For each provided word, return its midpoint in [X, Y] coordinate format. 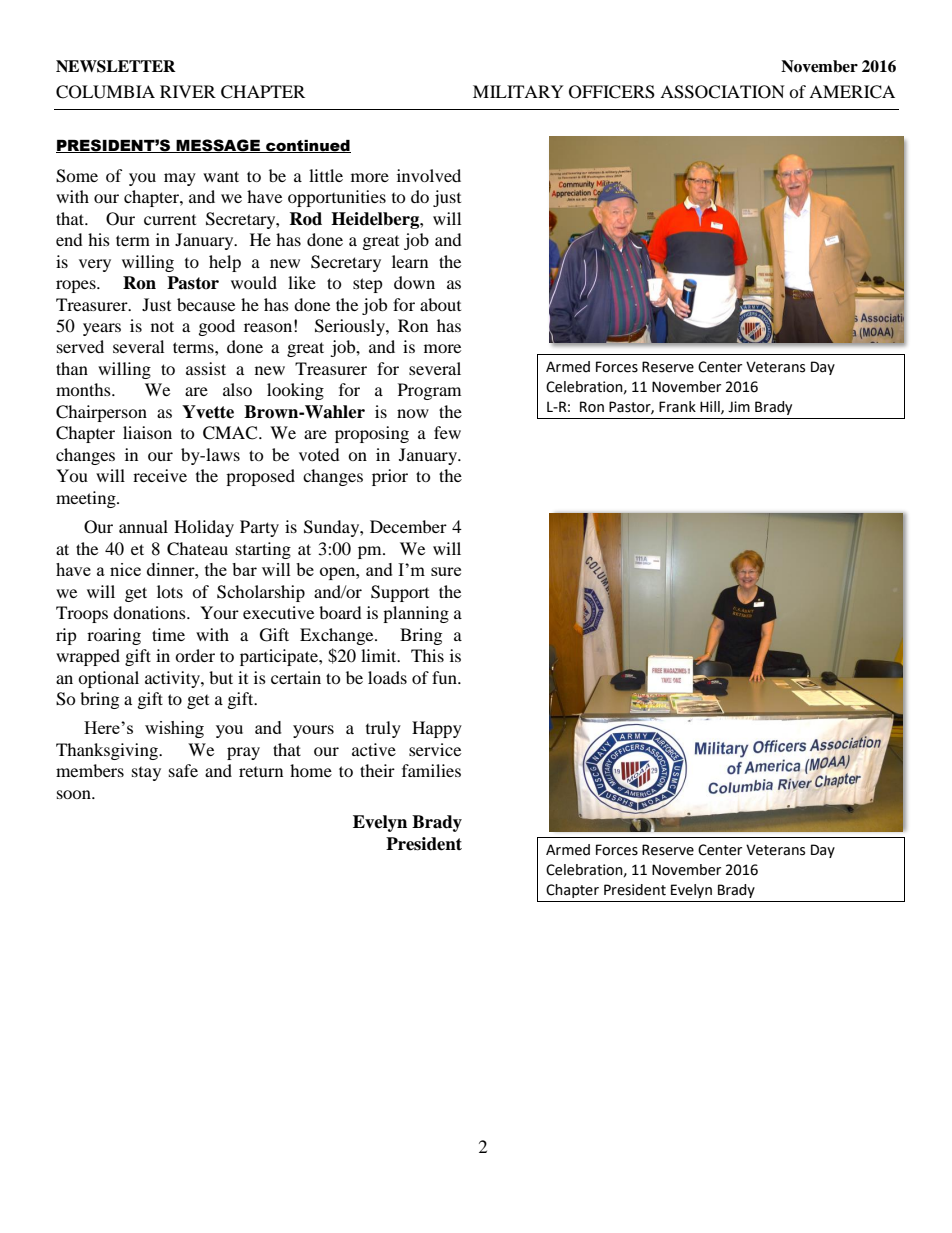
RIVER [188, 91]
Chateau [197, 549]
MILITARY [518, 91]
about [440, 304]
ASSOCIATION [722, 92]
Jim [739, 407]
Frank [677, 407]
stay [146, 774]
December [408, 526]
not [162, 326]
